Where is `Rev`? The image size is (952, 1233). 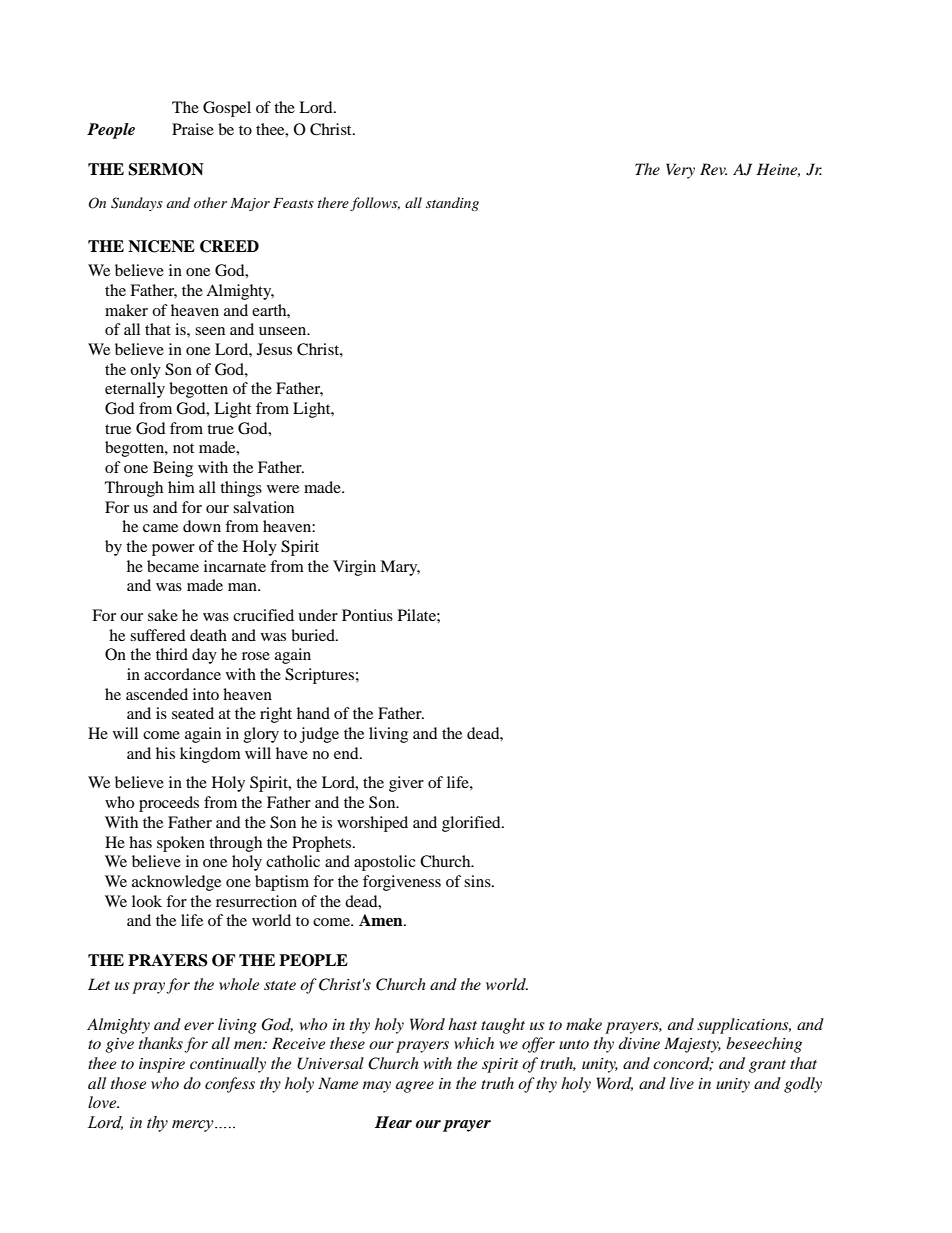 Rev is located at coordinates (713, 169).
